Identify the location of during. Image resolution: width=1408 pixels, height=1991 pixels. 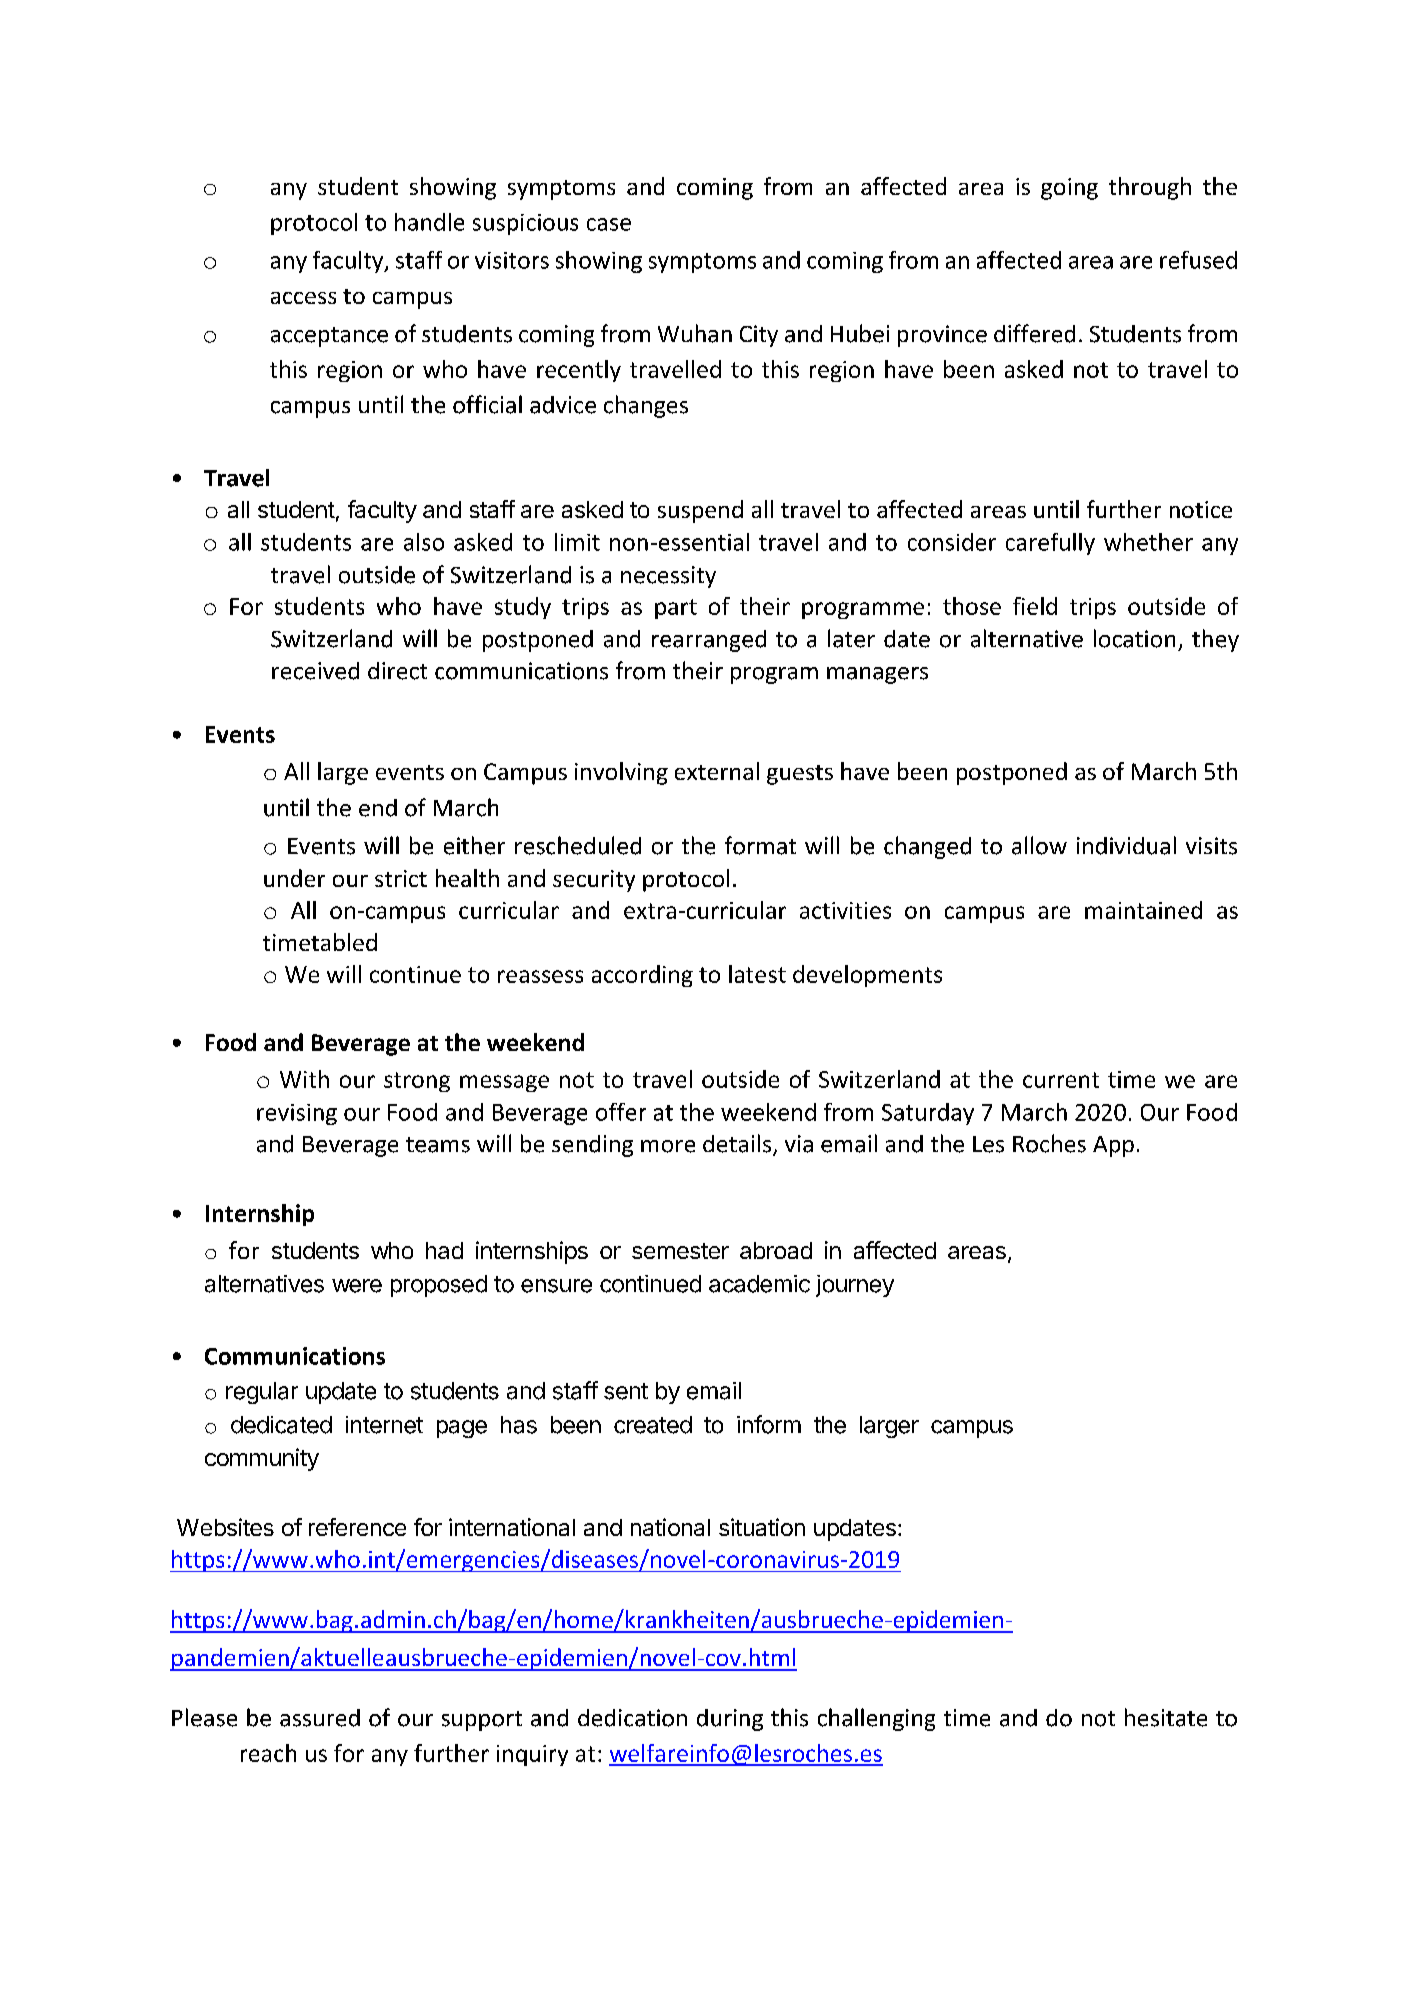
(730, 1720).
